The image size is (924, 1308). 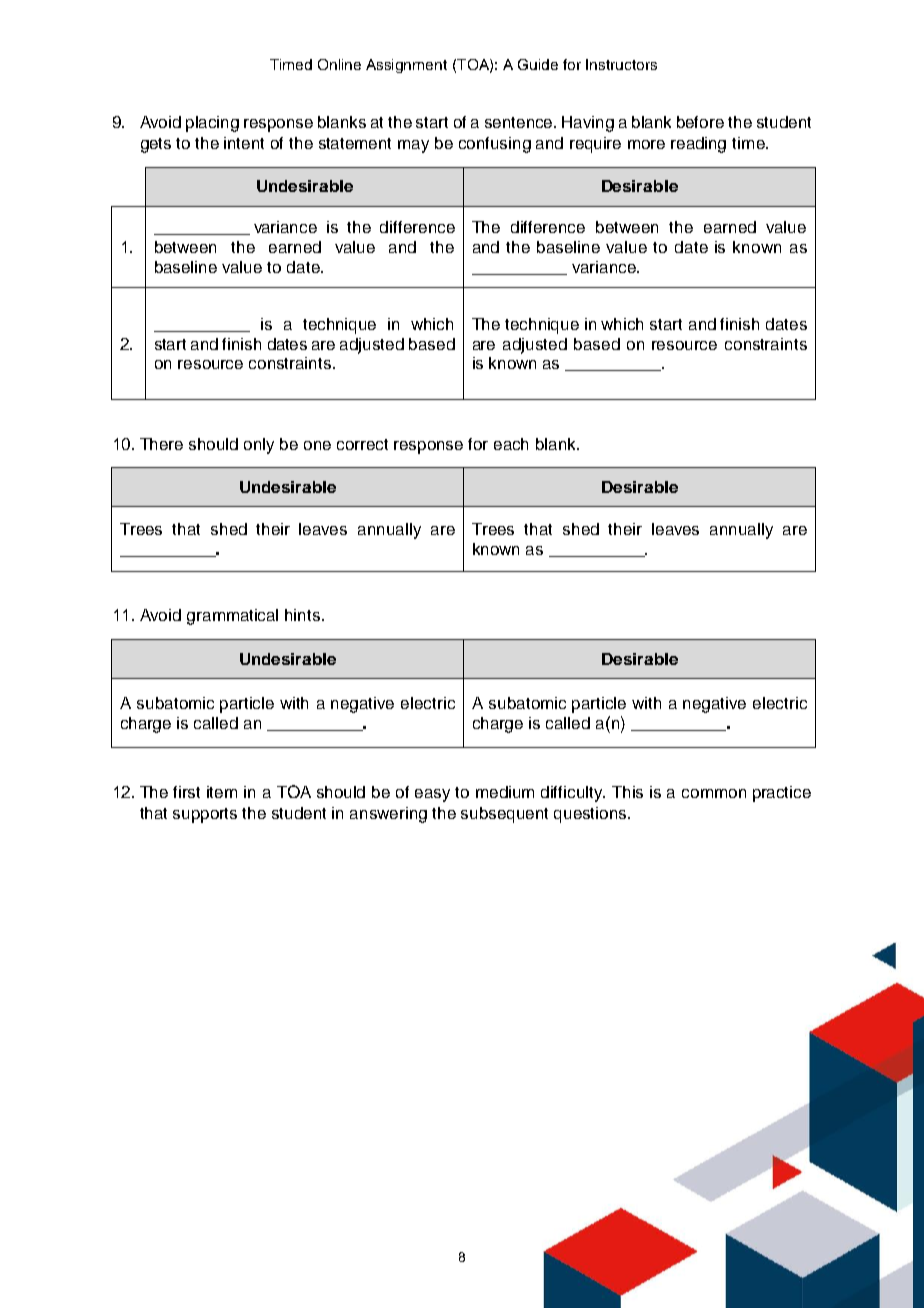 What do you see at coordinates (698, 145) in the page?
I see `reading` at bounding box center [698, 145].
